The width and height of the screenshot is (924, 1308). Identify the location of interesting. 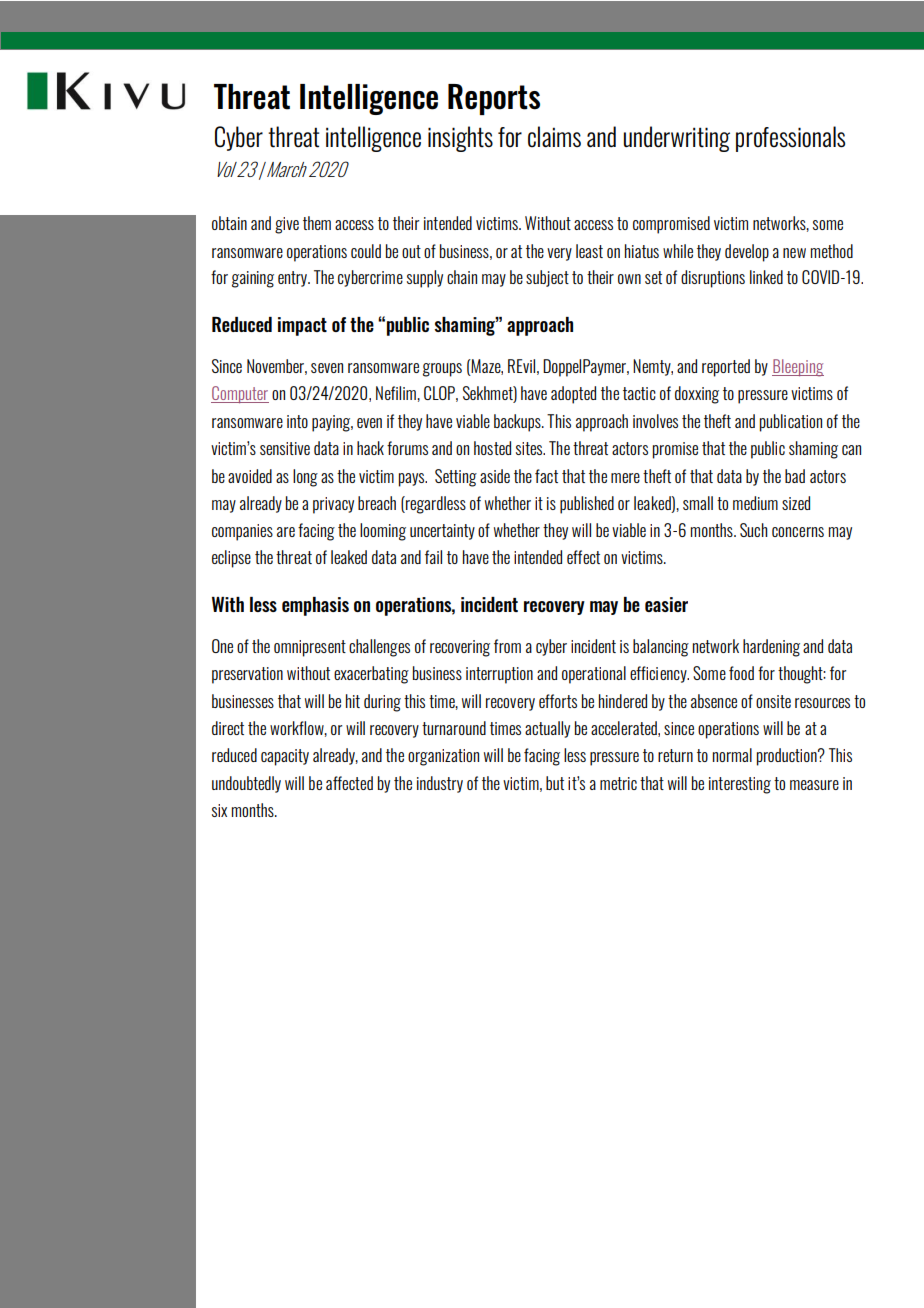
(740, 785).
